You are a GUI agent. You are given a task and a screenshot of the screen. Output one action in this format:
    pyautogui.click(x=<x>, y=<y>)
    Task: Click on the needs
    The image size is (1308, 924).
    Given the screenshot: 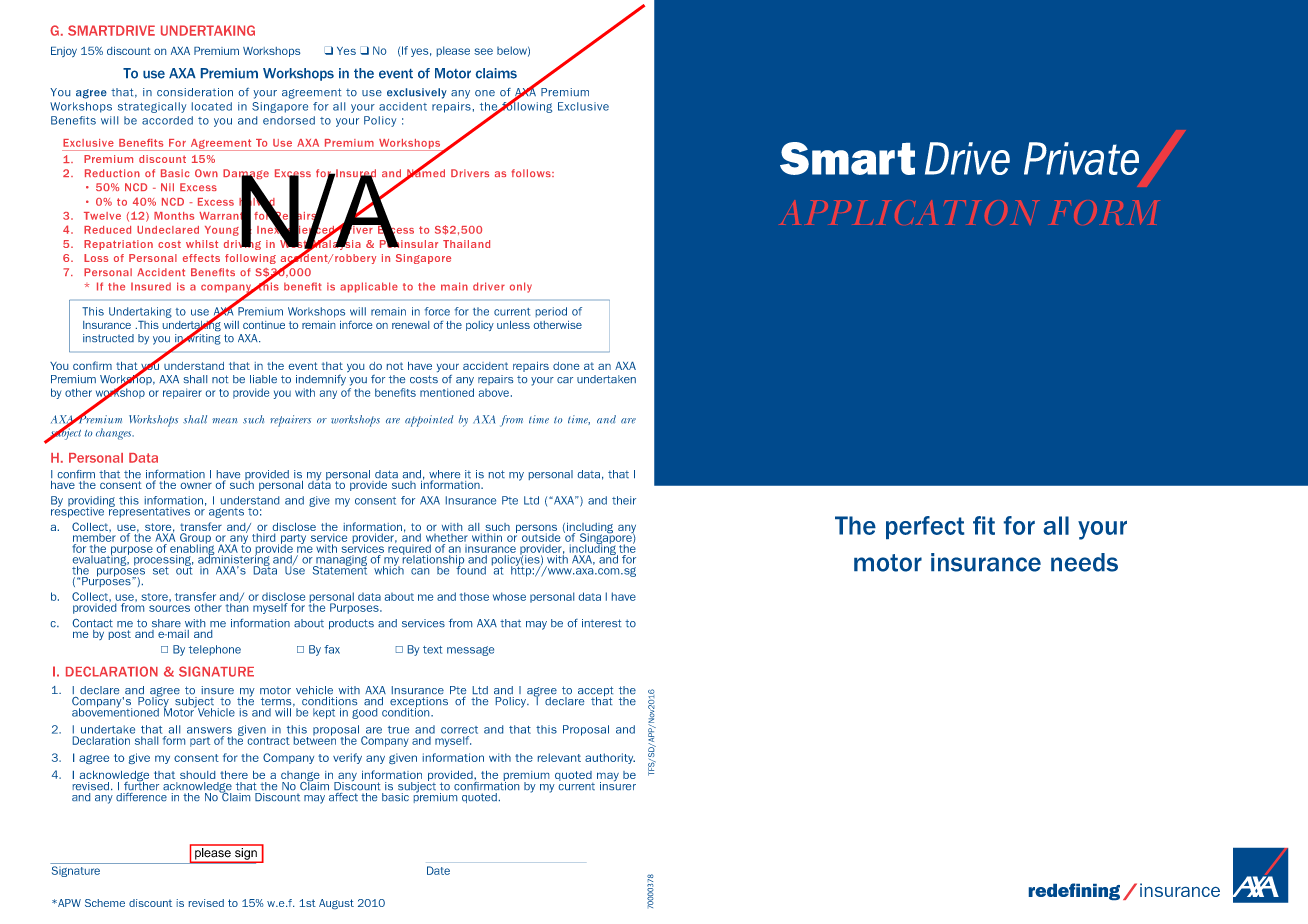 What is the action you would take?
    pyautogui.click(x=1084, y=562)
